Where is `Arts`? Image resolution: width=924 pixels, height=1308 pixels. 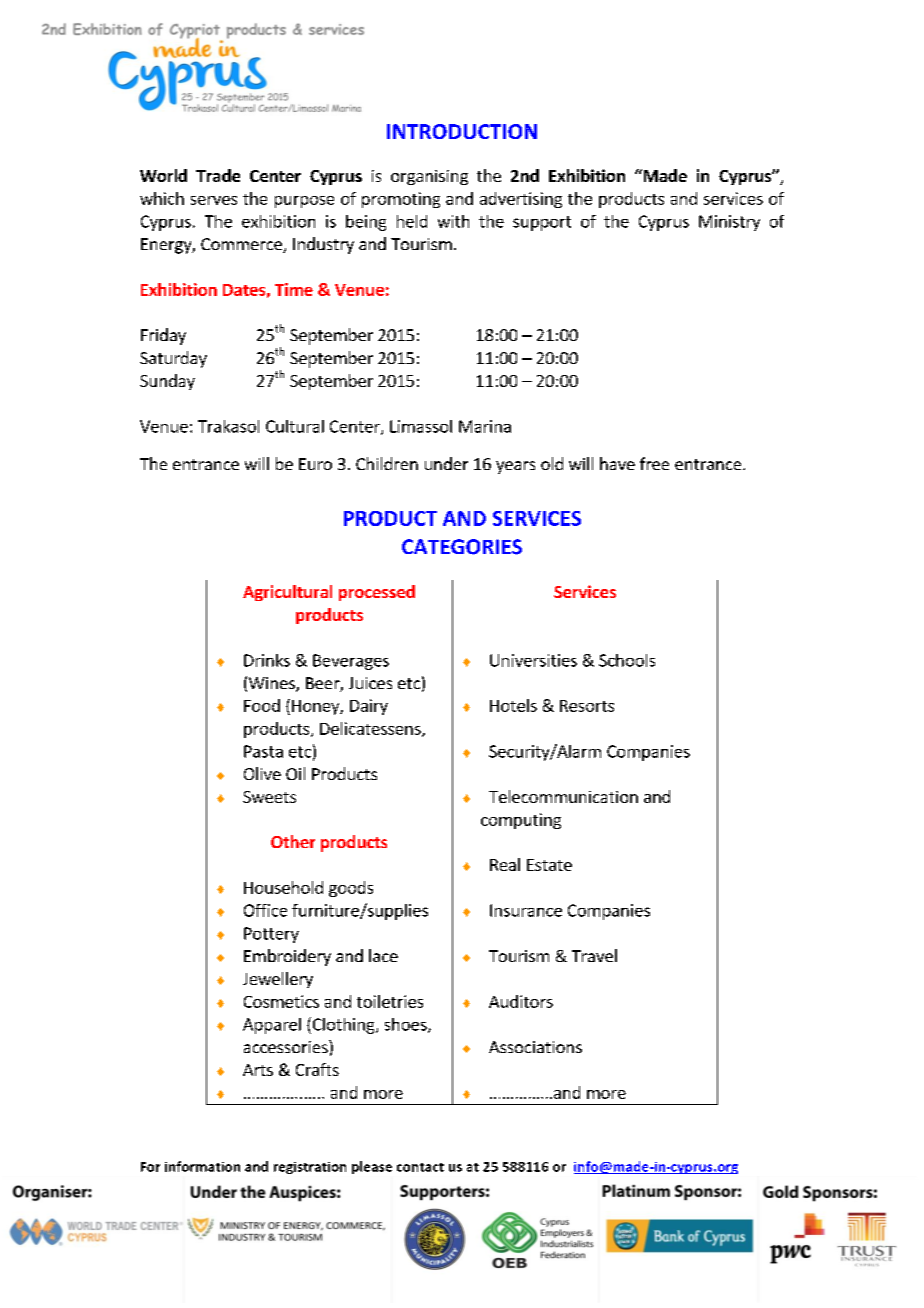
Arts is located at coordinates (258, 1070).
